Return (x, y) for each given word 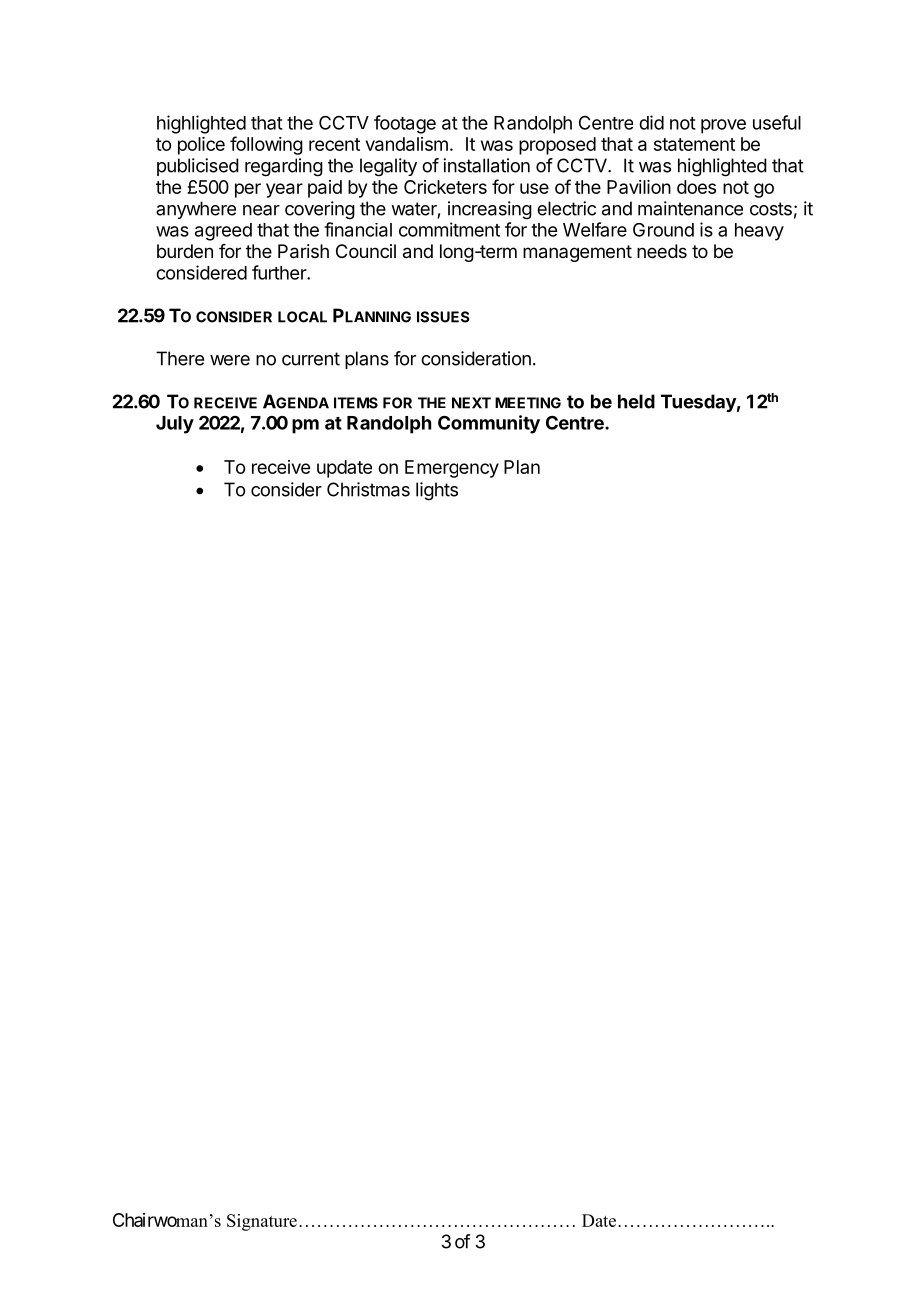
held (636, 401)
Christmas (368, 489)
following (266, 145)
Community (489, 424)
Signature (262, 1222)
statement (694, 144)
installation (486, 165)
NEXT (471, 403)
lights (437, 491)
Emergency (452, 469)
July (175, 425)
